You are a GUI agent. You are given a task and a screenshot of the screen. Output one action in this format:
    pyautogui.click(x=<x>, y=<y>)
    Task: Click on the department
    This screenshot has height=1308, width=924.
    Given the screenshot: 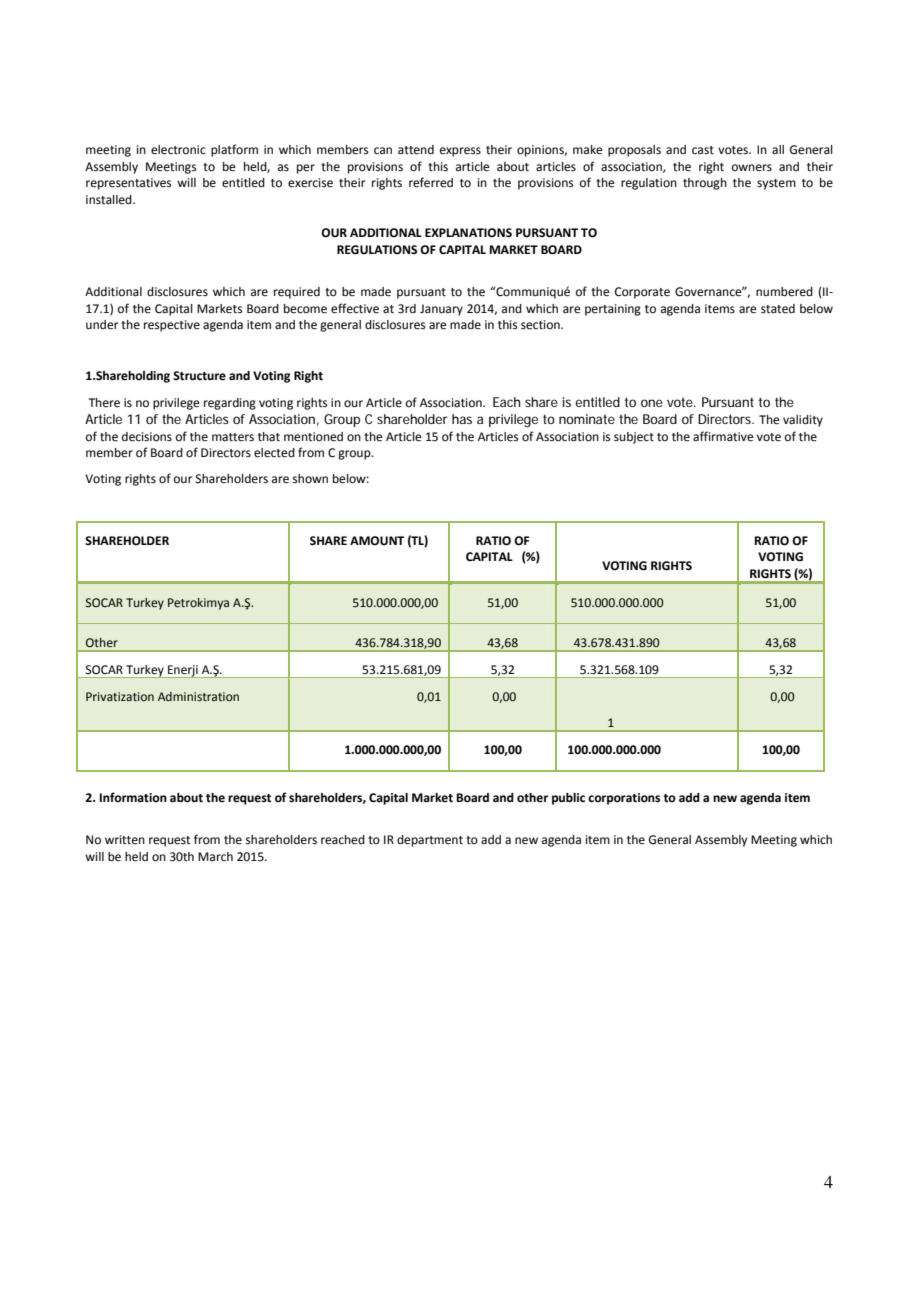 What is the action you would take?
    pyautogui.click(x=430, y=841)
